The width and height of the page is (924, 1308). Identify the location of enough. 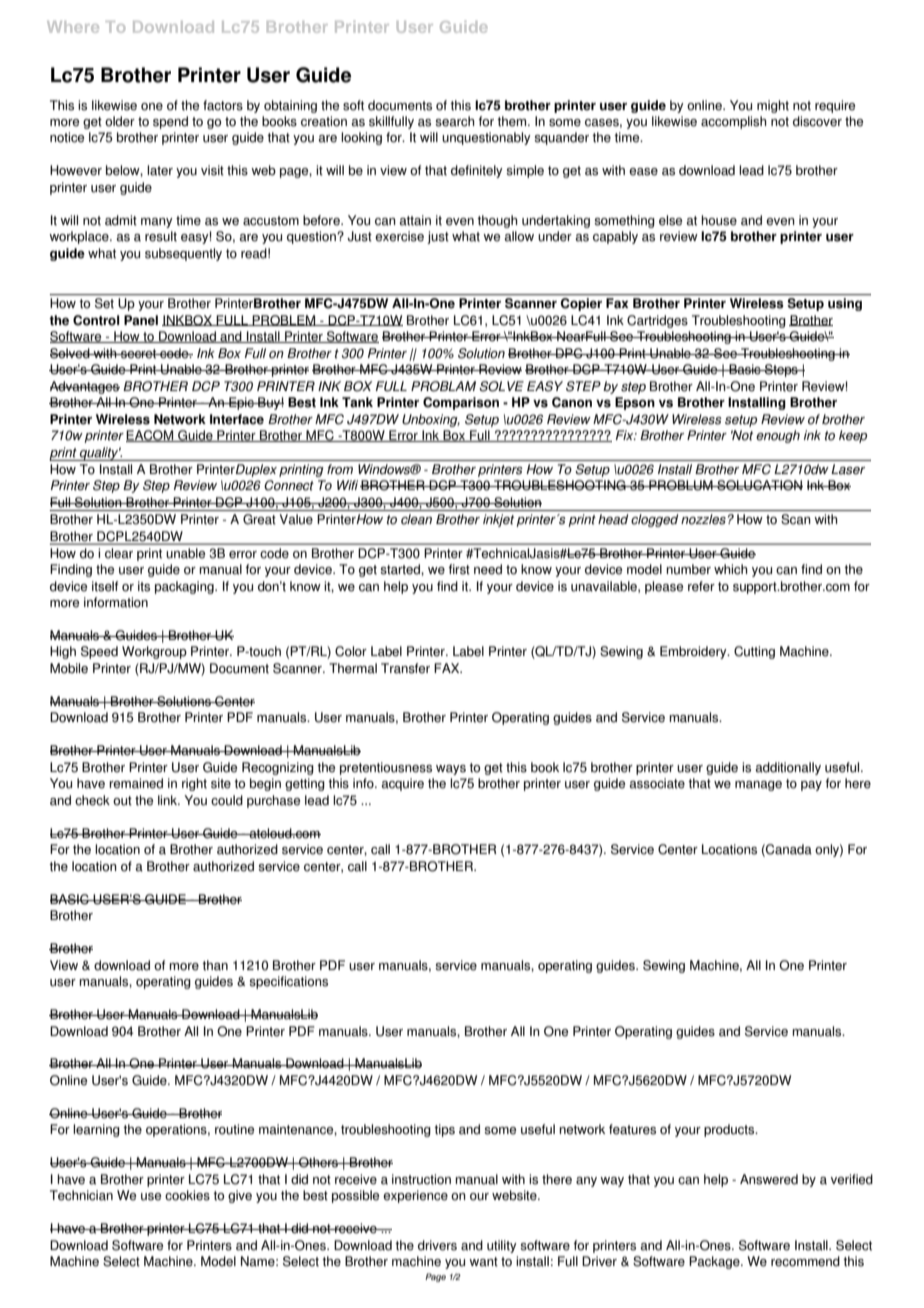
(778, 436).
